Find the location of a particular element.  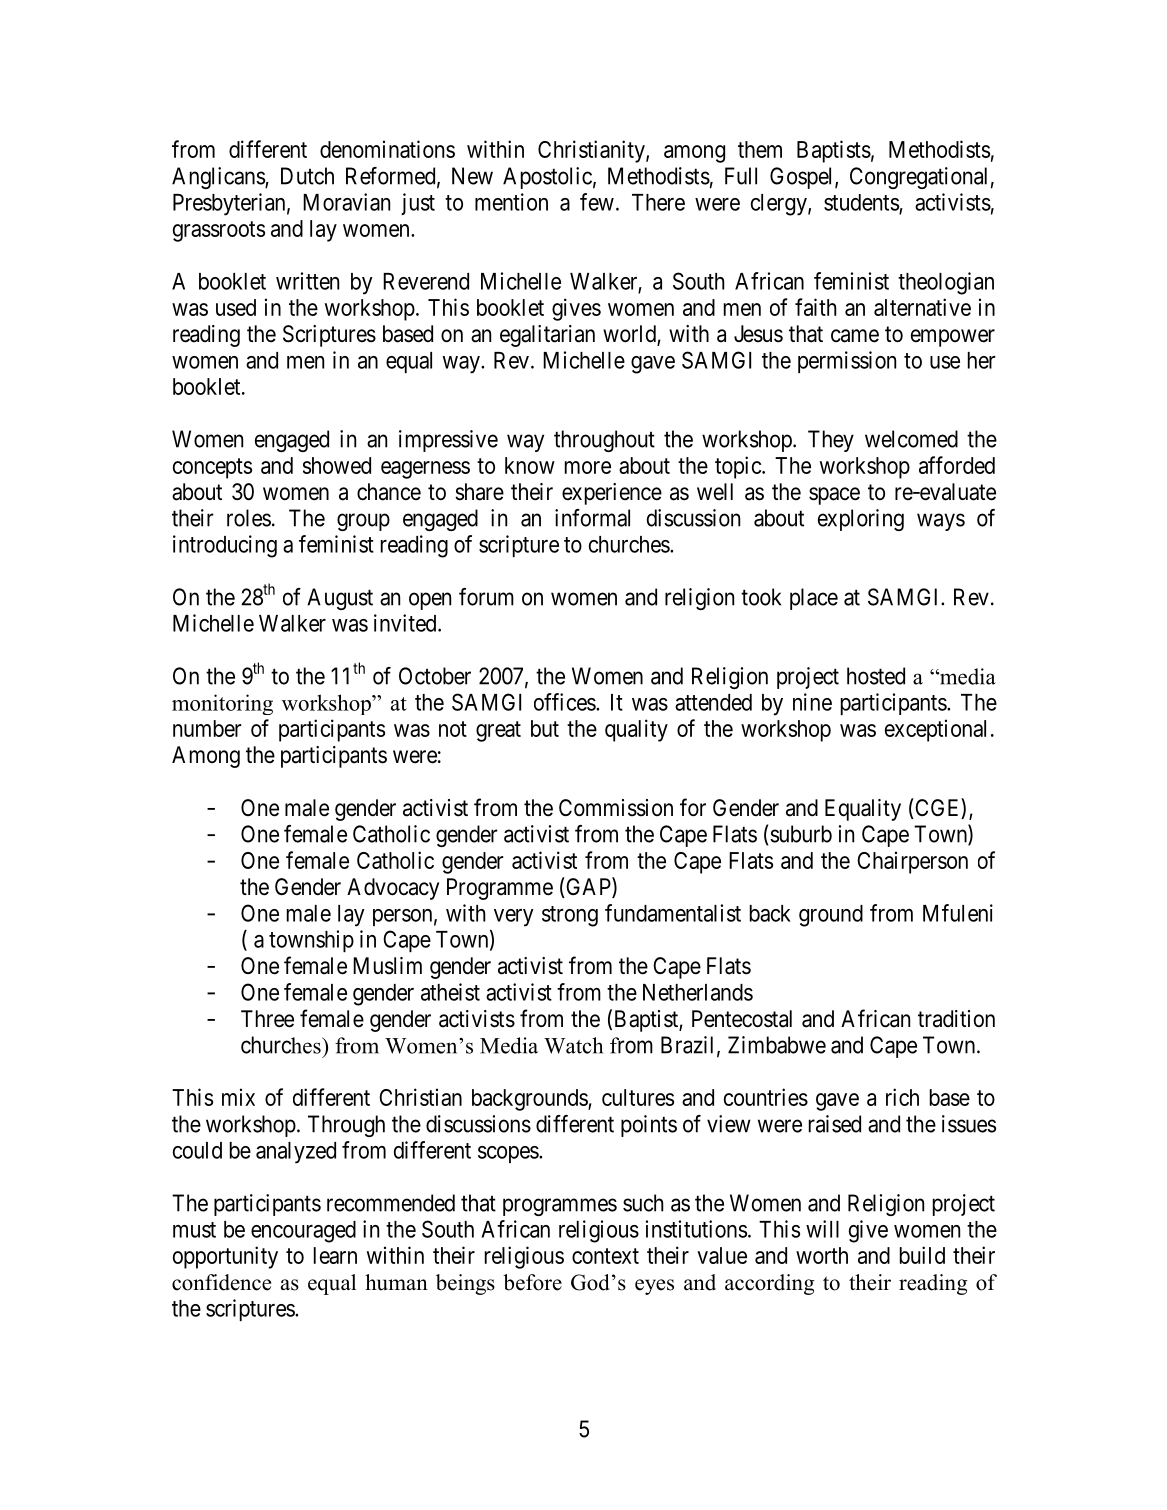

egalitarian is located at coordinates (547, 336).
